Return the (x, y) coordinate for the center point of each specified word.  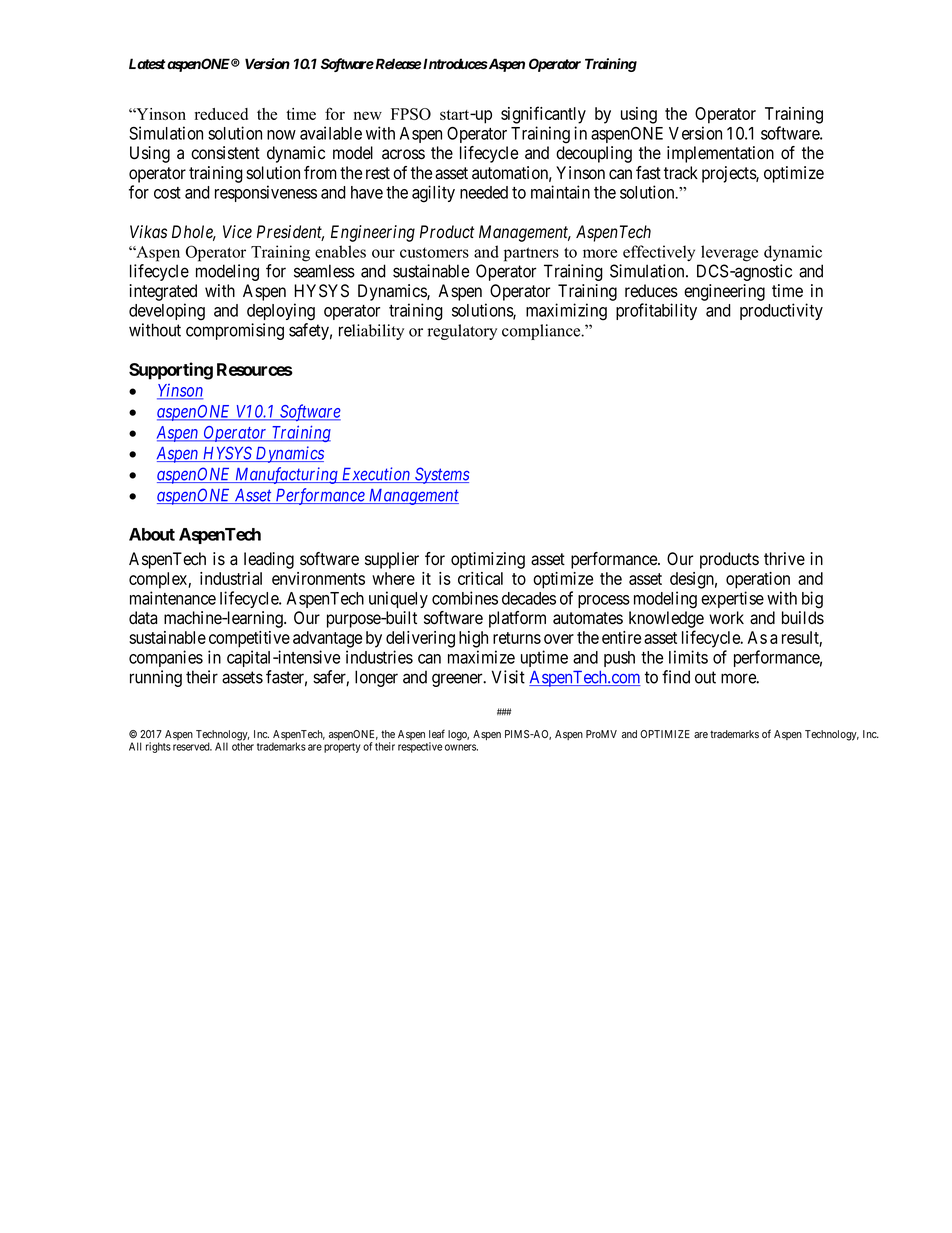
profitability (656, 311)
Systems (441, 475)
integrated (163, 292)
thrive (784, 558)
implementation (720, 154)
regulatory (462, 332)
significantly (543, 115)
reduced (221, 114)
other (243, 746)
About (152, 534)
